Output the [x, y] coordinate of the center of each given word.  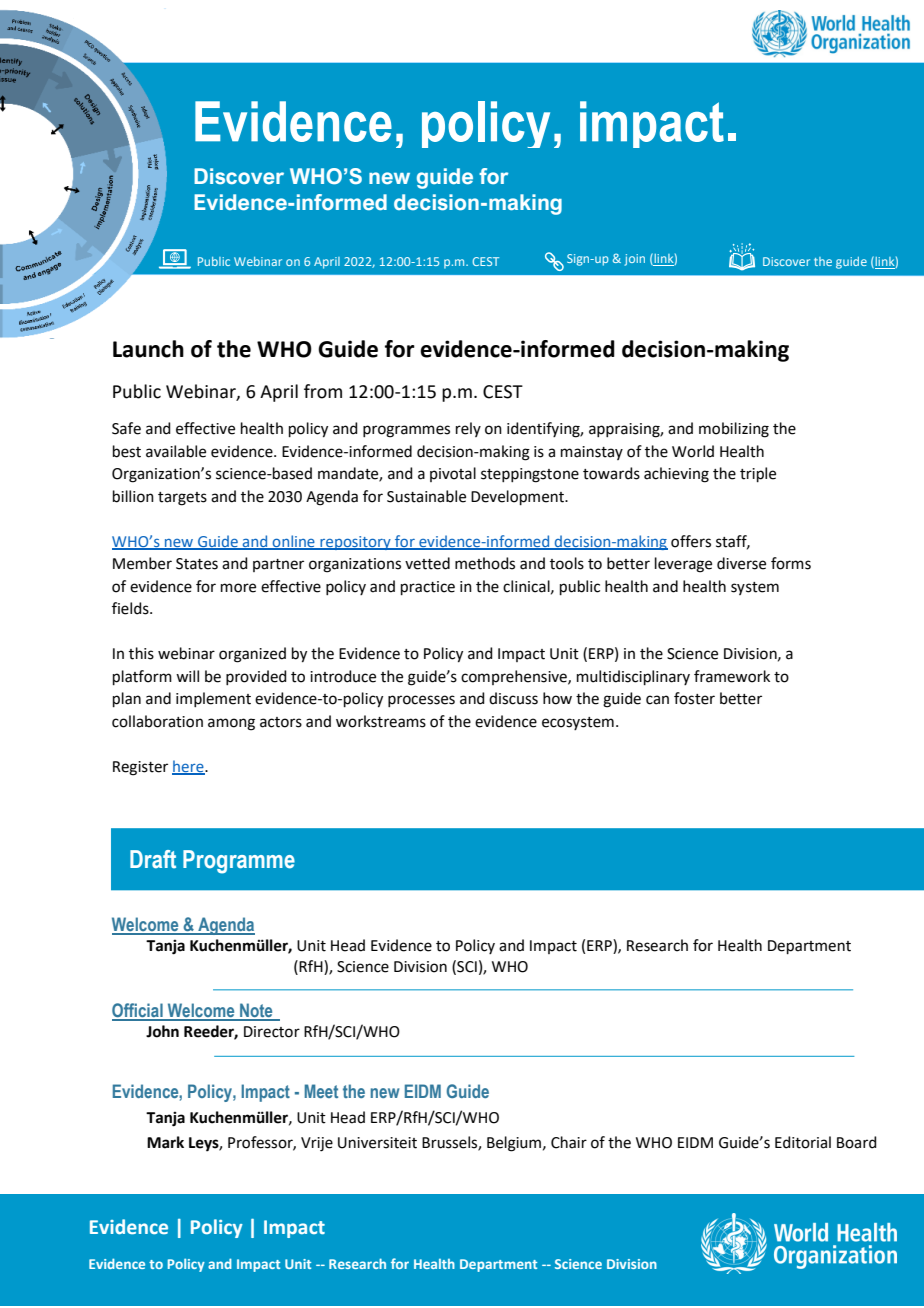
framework [732, 676]
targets [182, 499]
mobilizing [734, 430]
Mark [165, 1142]
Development [519, 497]
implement [213, 699]
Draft [153, 859]
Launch [148, 349]
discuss [513, 698]
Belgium [514, 1144]
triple [758, 474]
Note [256, 1011]
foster [694, 698]
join [634, 260]
